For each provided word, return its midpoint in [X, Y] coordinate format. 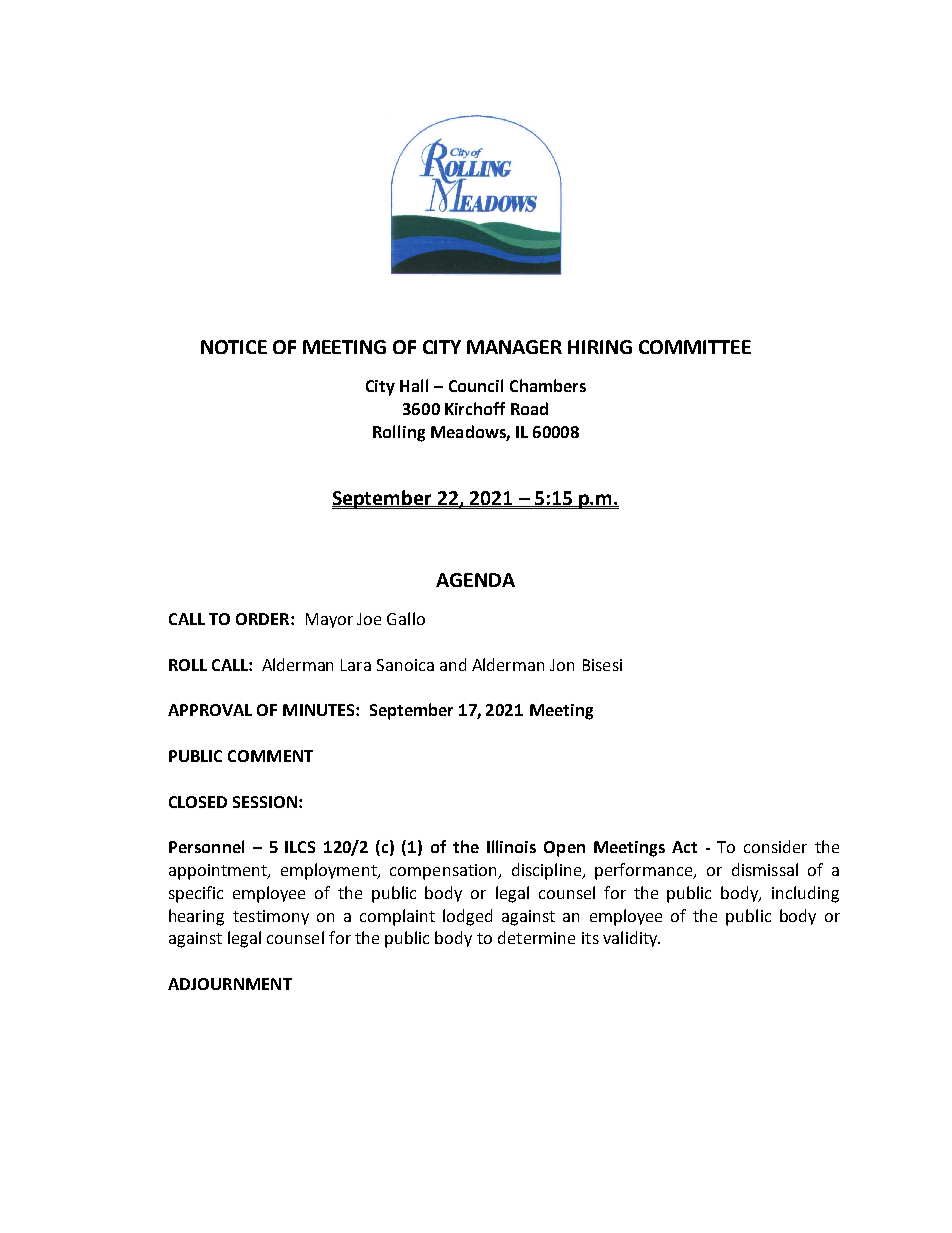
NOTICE [234, 347]
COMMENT [270, 756]
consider [775, 846]
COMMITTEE [695, 347]
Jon [562, 665]
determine [536, 937]
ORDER [264, 619]
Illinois [511, 846]
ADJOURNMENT [230, 984]
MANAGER [514, 347]
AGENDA [475, 580]
